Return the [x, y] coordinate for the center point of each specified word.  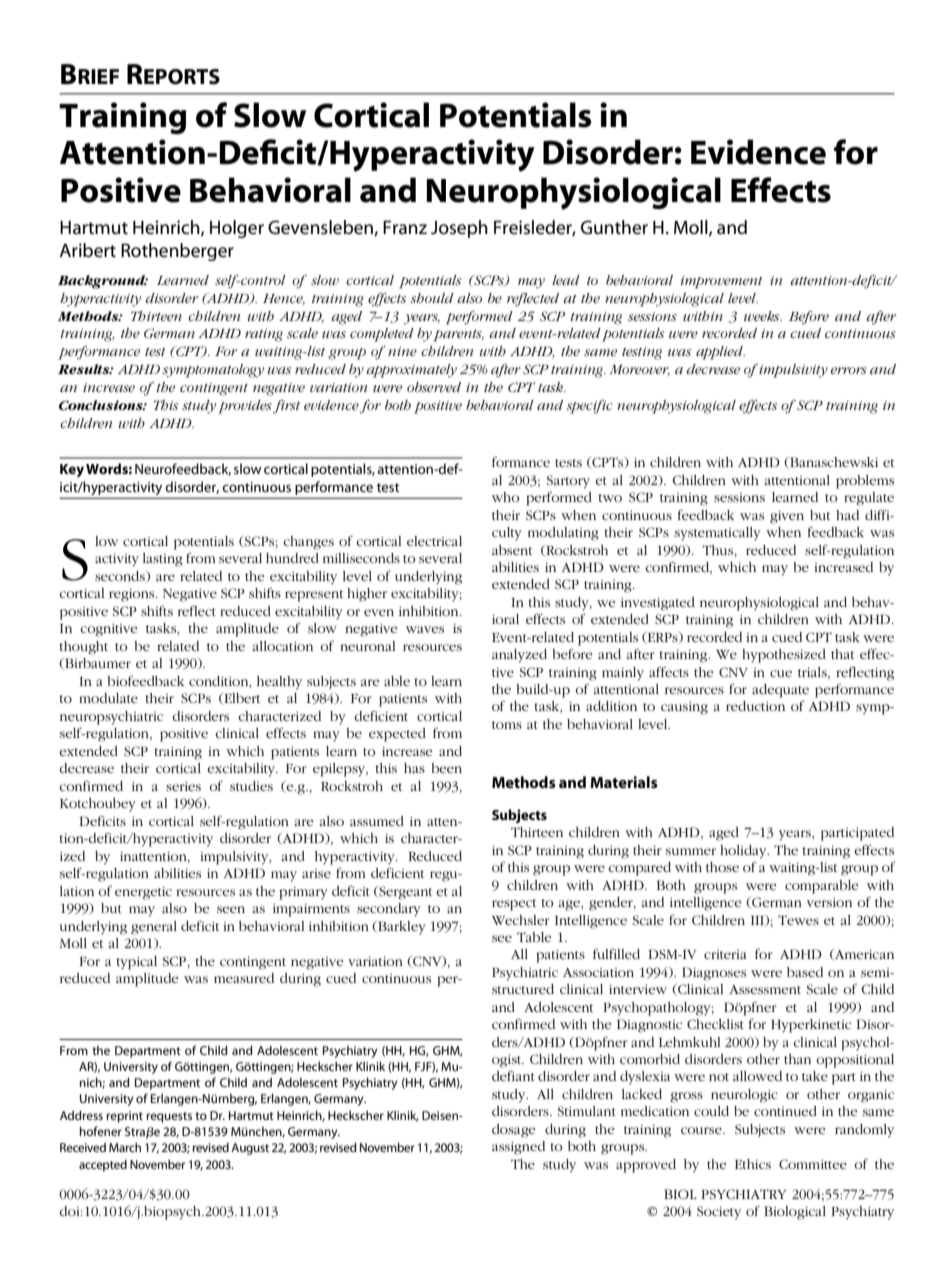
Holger [237, 229]
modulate [108, 698]
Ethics [753, 1164]
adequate [780, 691]
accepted [103, 1165]
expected [397, 735]
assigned [518, 1148]
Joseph [459, 229]
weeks [763, 316]
